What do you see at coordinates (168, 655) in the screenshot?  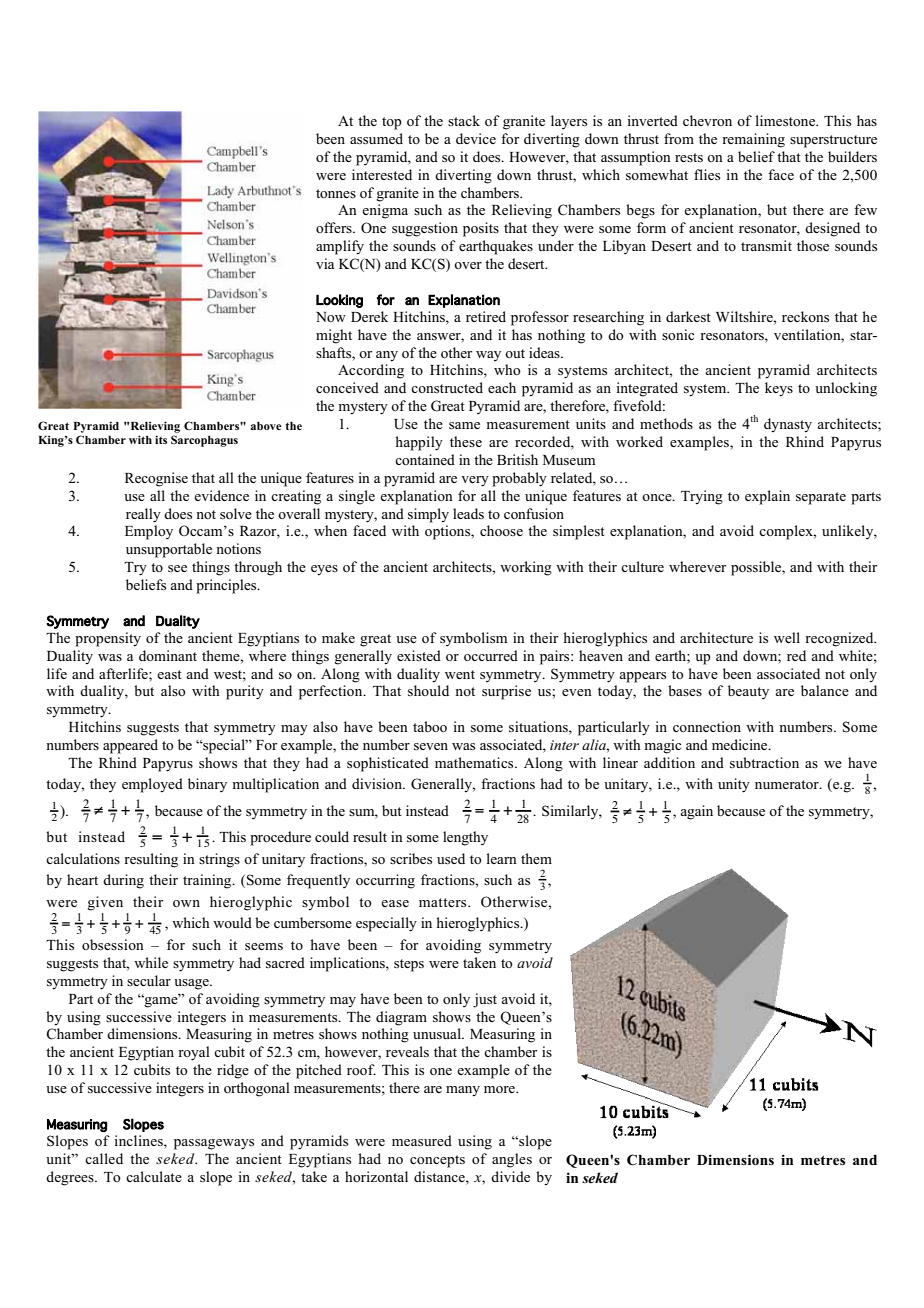 I see `dominant` at bounding box center [168, 655].
